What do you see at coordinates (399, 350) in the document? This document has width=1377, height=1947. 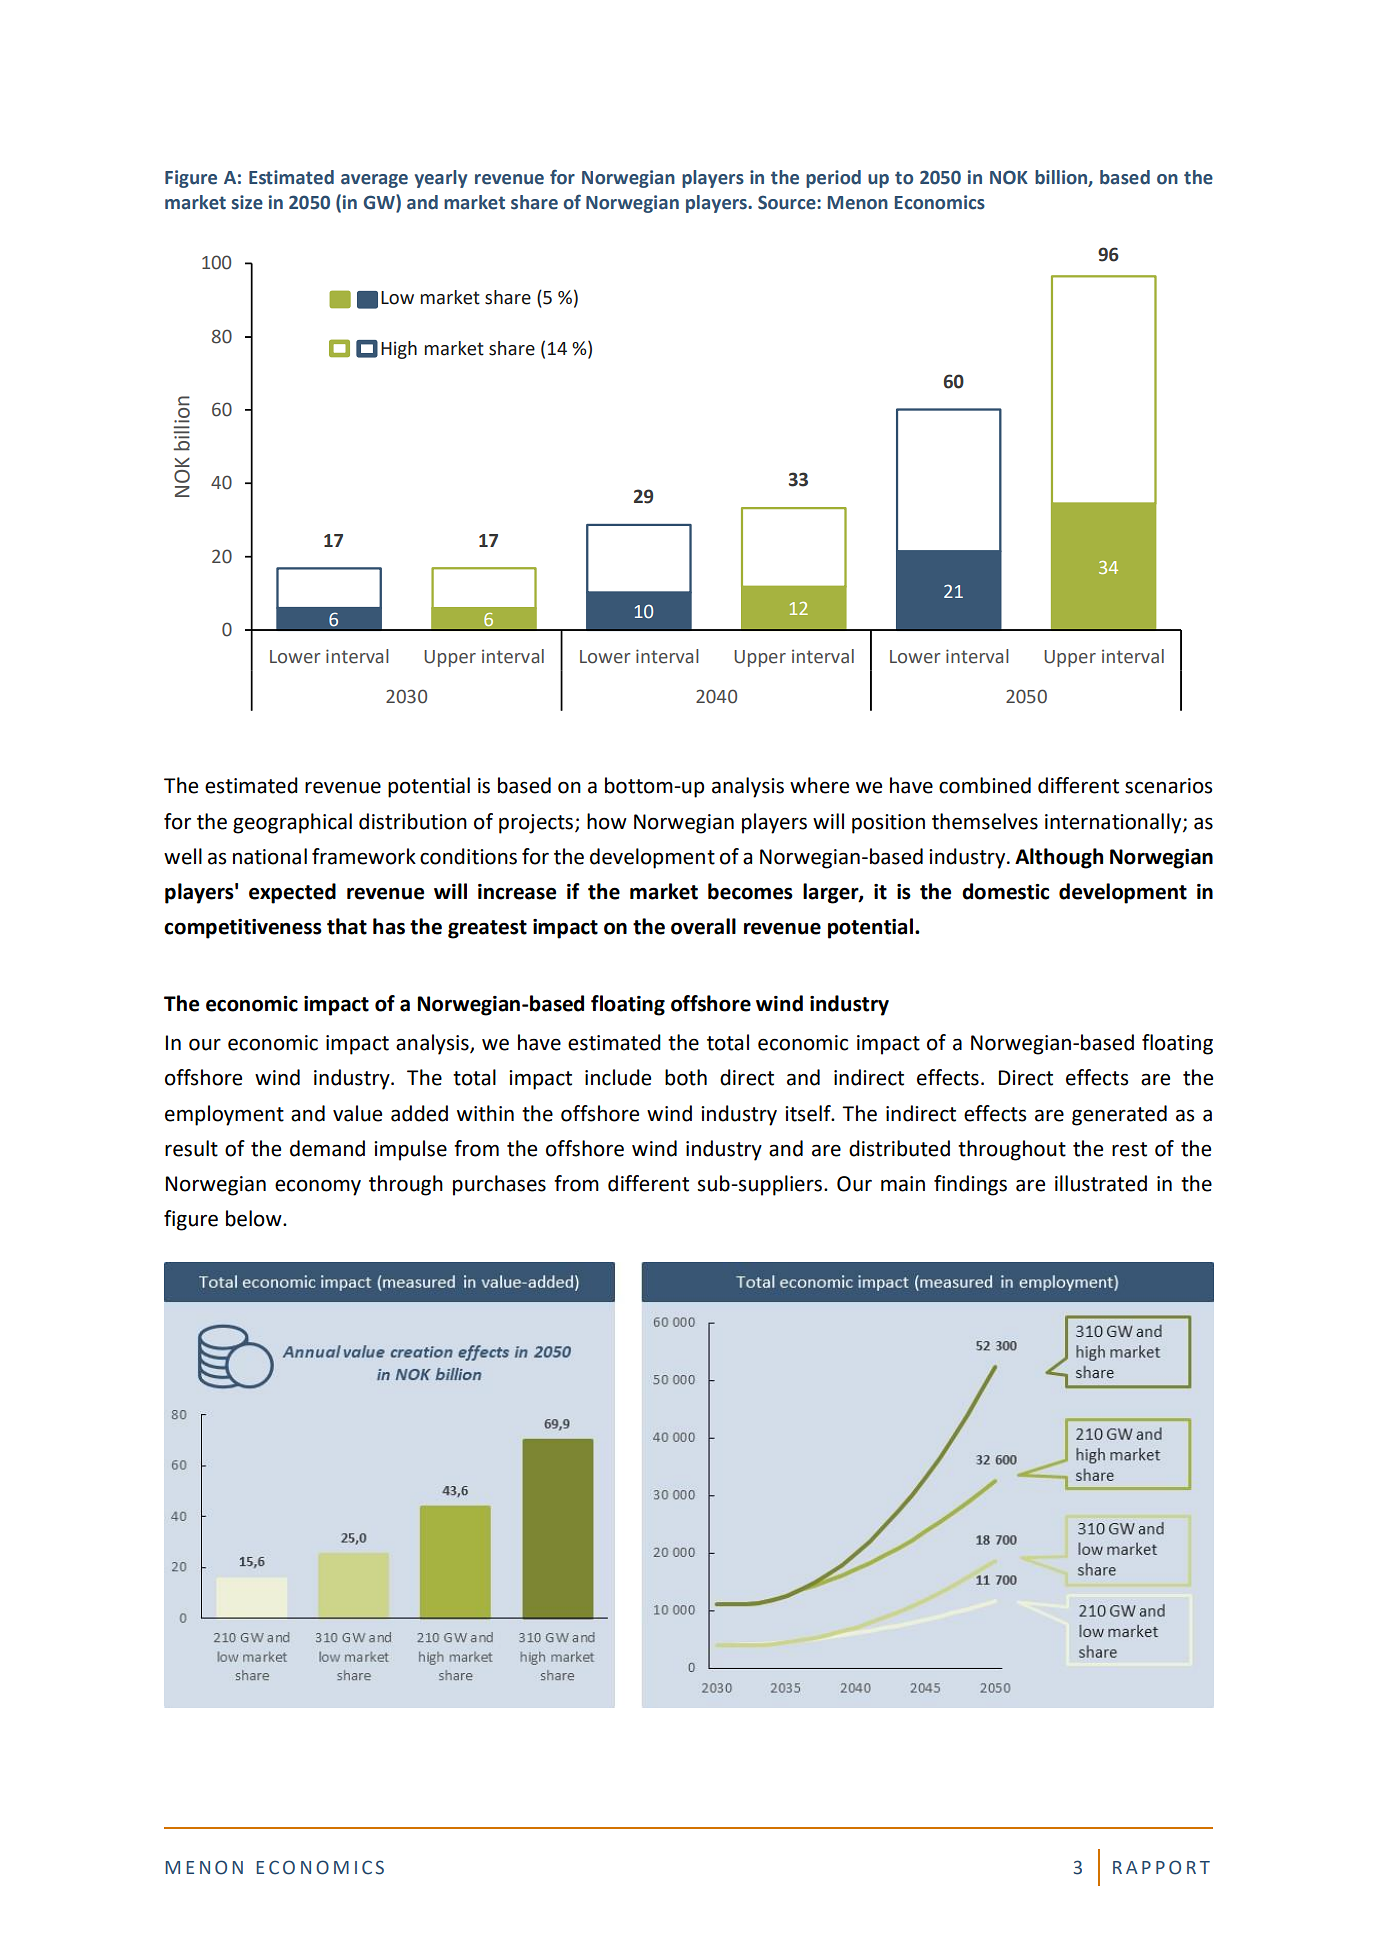 I see `High` at bounding box center [399, 350].
